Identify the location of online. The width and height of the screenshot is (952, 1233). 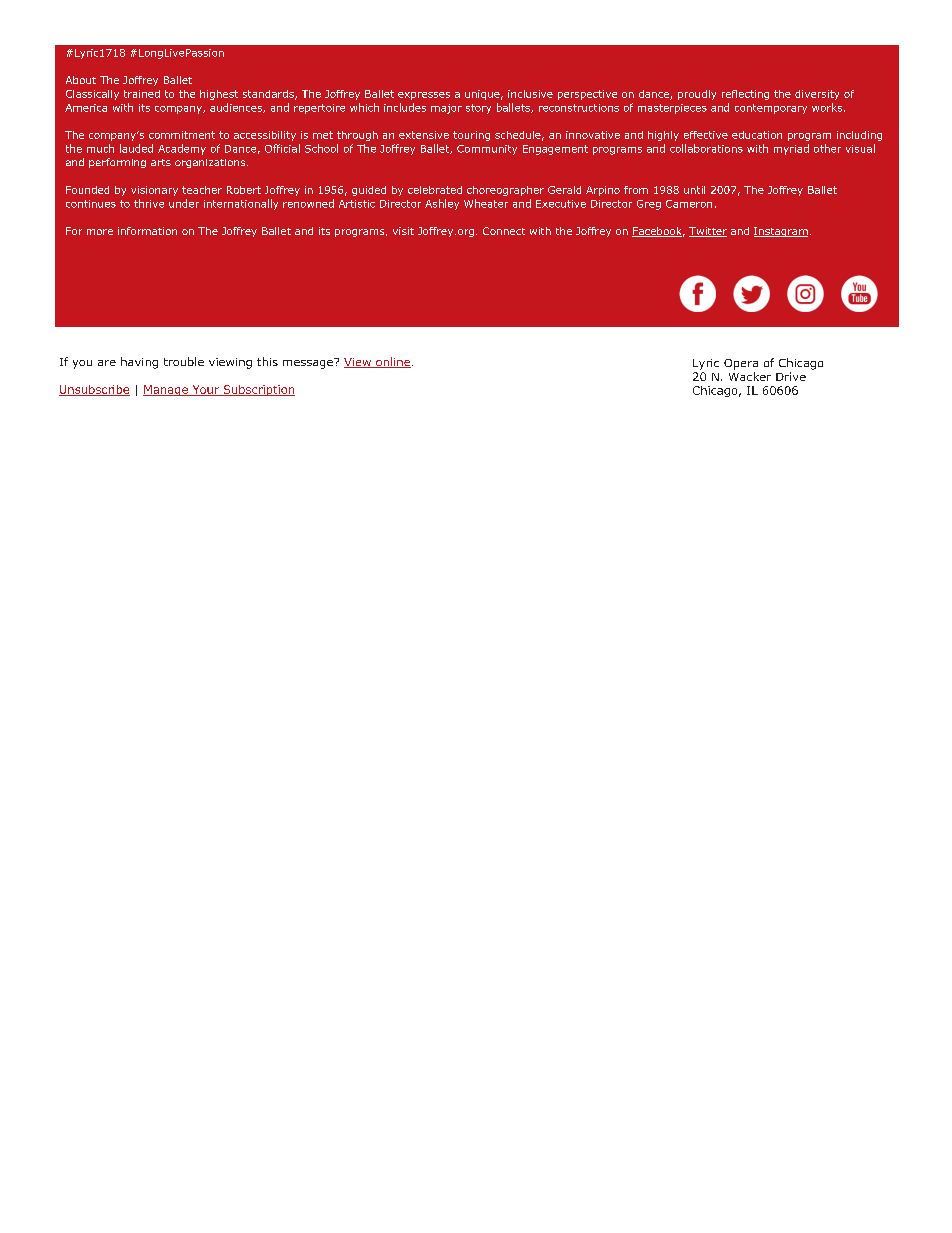
(392, 362).
